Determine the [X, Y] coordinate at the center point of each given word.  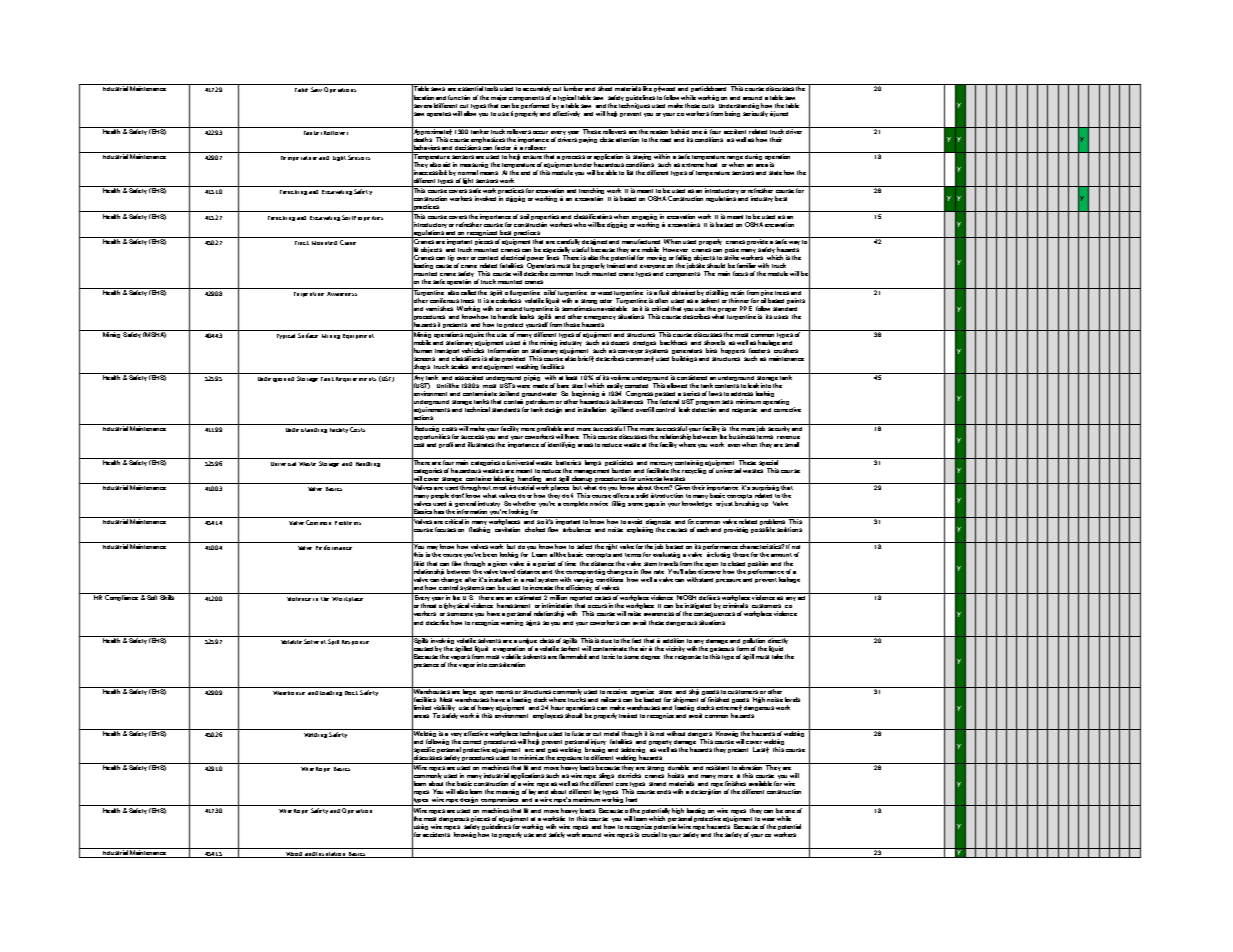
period [546, 564]
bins [711, 350]
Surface [308, 335]
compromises [500, 801]
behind [680, 130]
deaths [422, 139]
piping [533, 377]
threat [428, 605]
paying [588, 140]
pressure [728, 581]
